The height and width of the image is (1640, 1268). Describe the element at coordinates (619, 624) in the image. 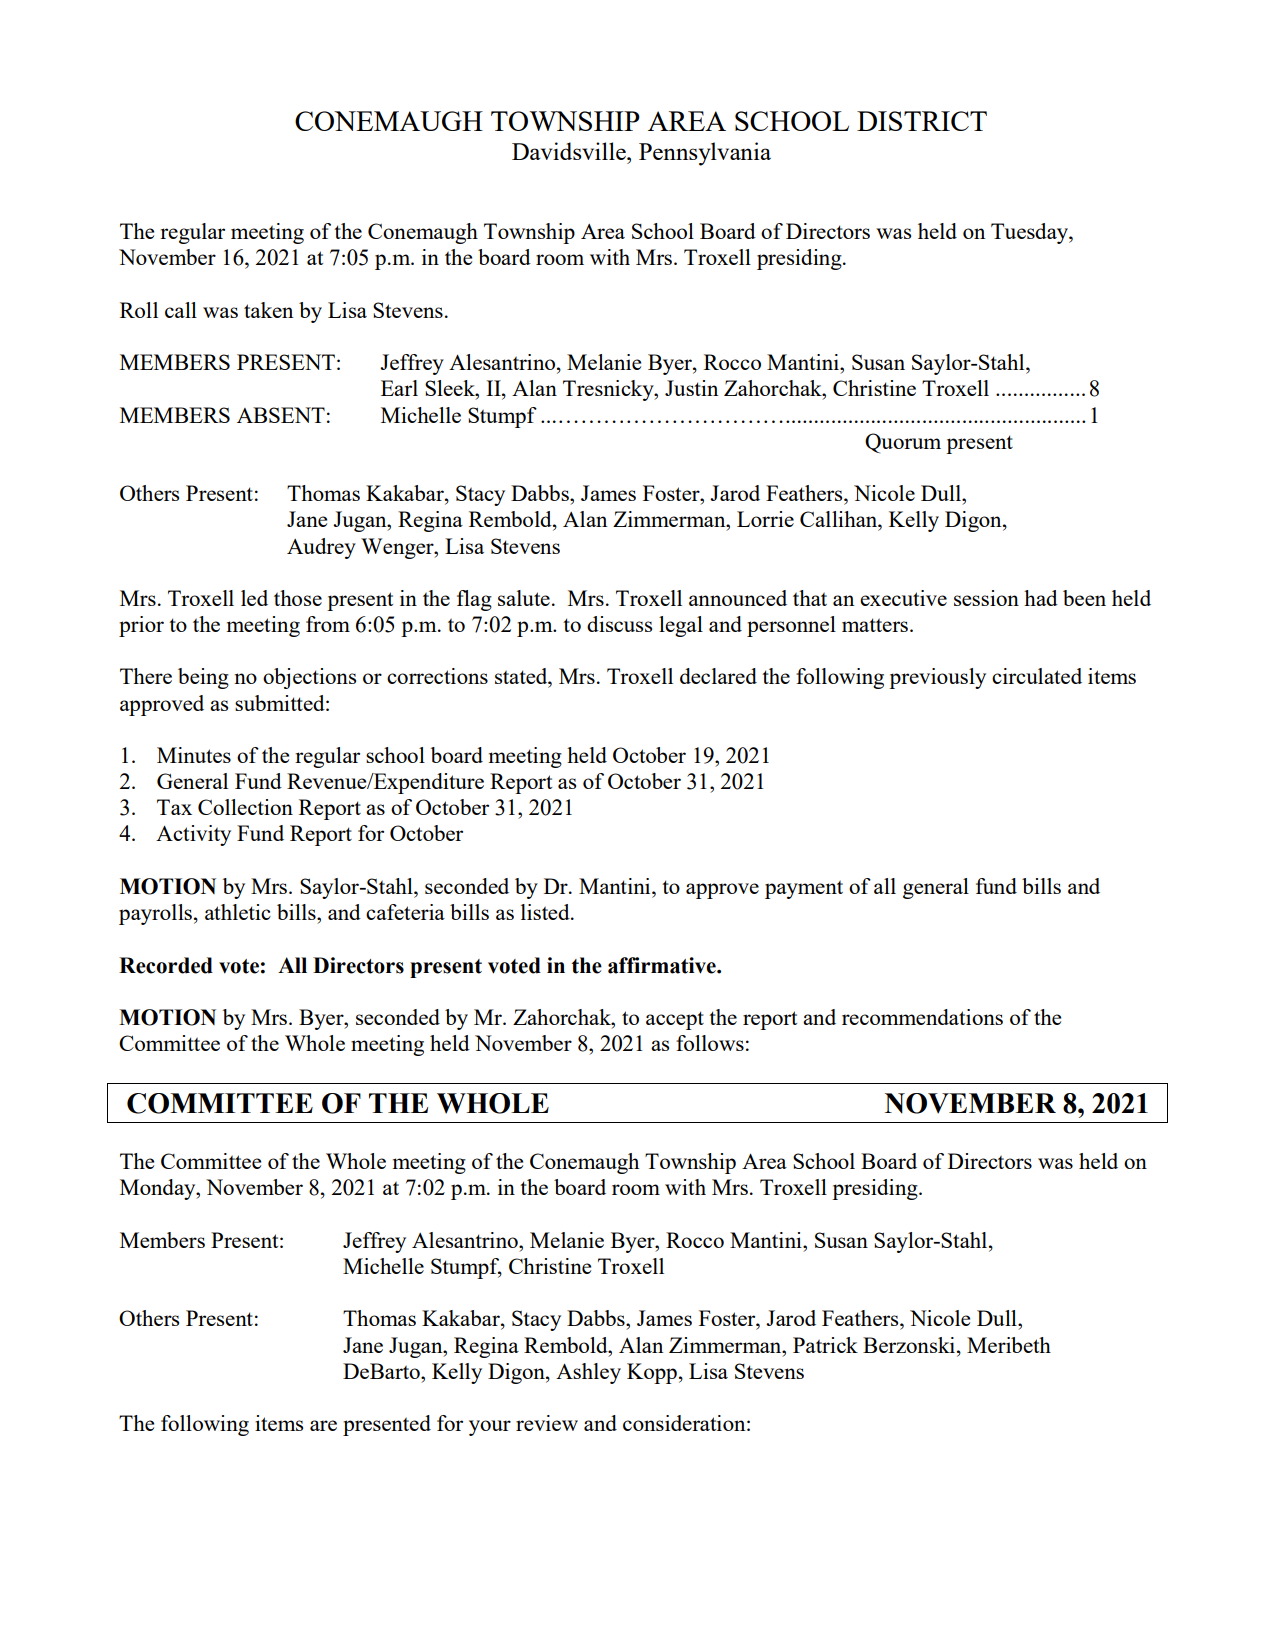

I see `discuss` at that location.
